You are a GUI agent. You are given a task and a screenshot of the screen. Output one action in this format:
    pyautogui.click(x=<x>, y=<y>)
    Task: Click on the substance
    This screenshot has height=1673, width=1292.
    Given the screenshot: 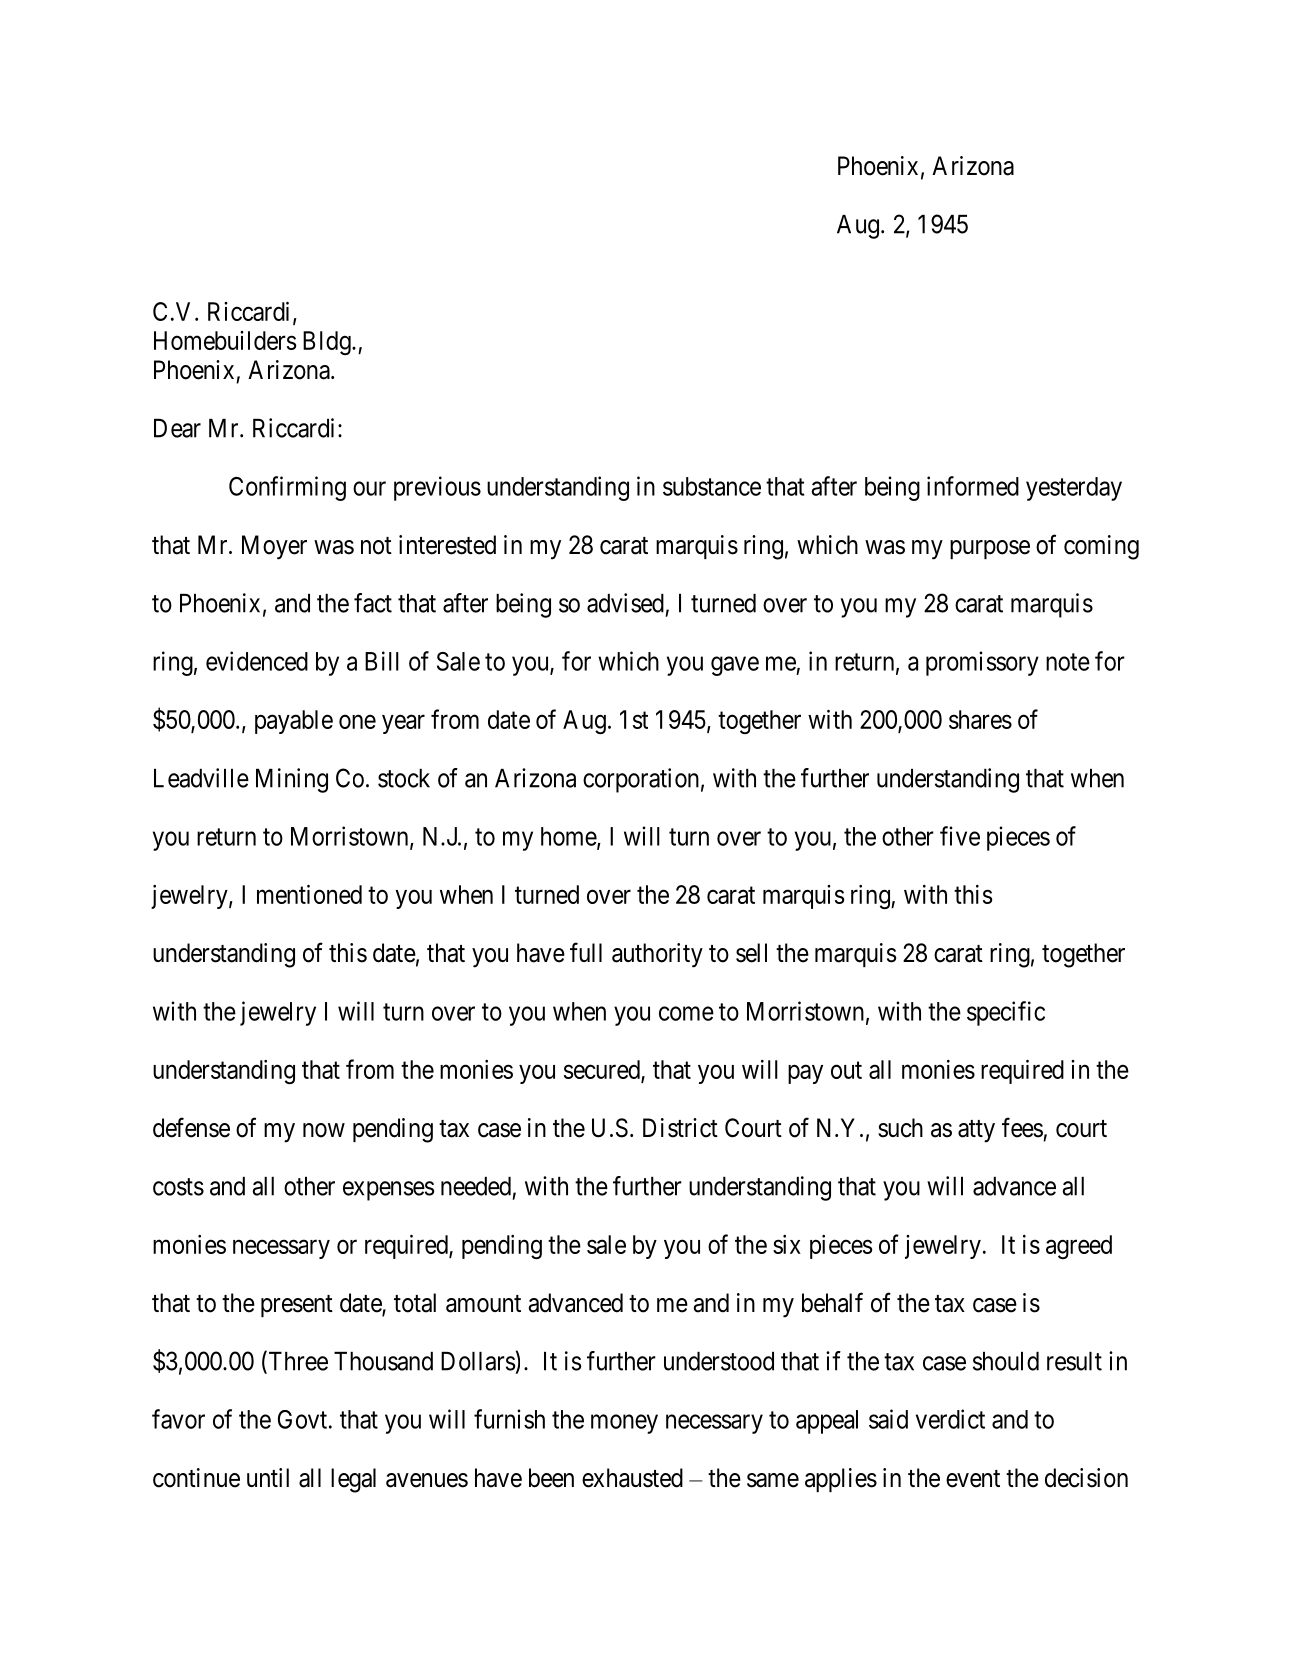 What is the action you would take?
    pyautogui.click(x=712, y=486)
